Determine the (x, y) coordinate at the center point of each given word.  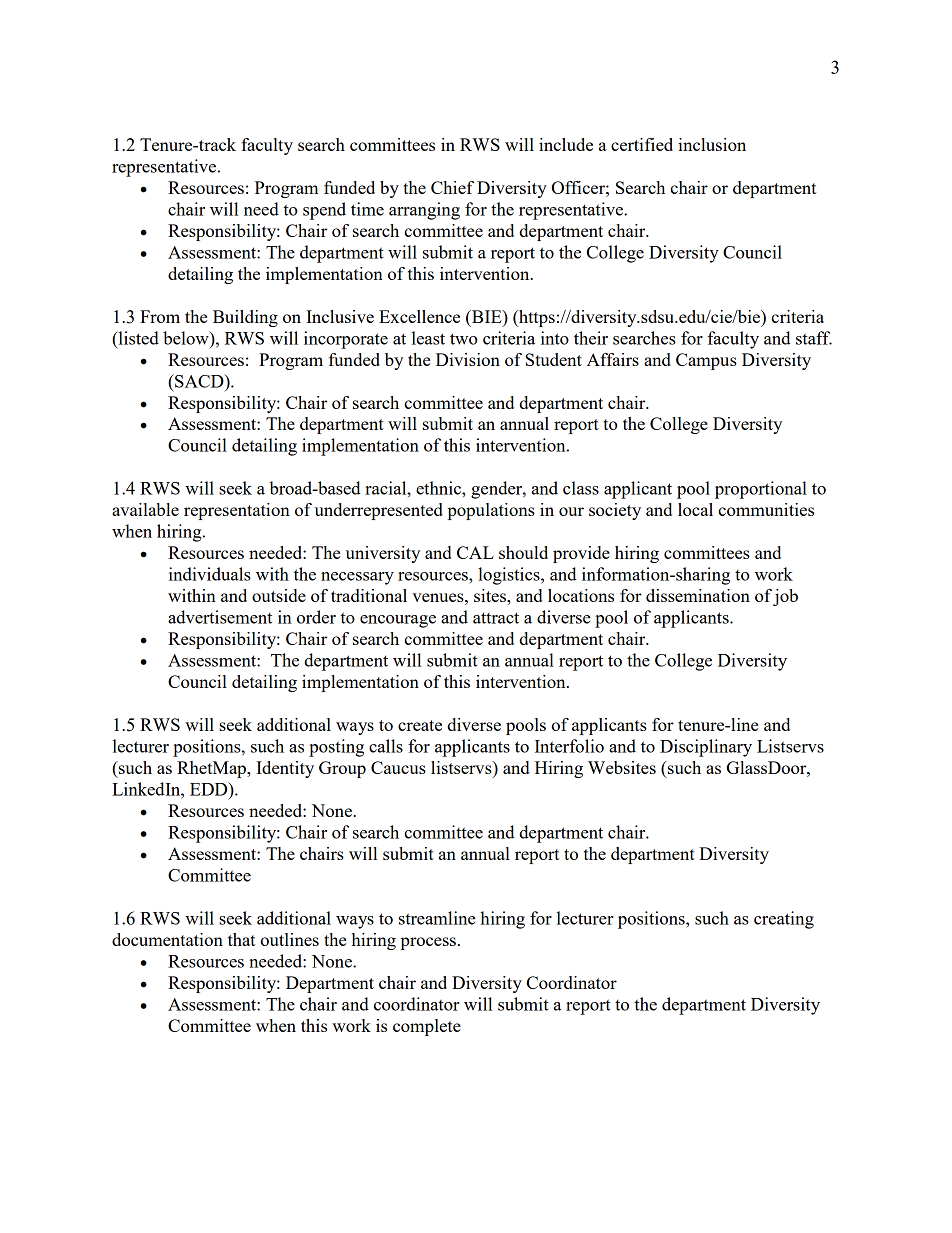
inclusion (712, 144)
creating (784, 920)
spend (324, 211)
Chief (452, 187)
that (241, 939)
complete (427, 1027)
